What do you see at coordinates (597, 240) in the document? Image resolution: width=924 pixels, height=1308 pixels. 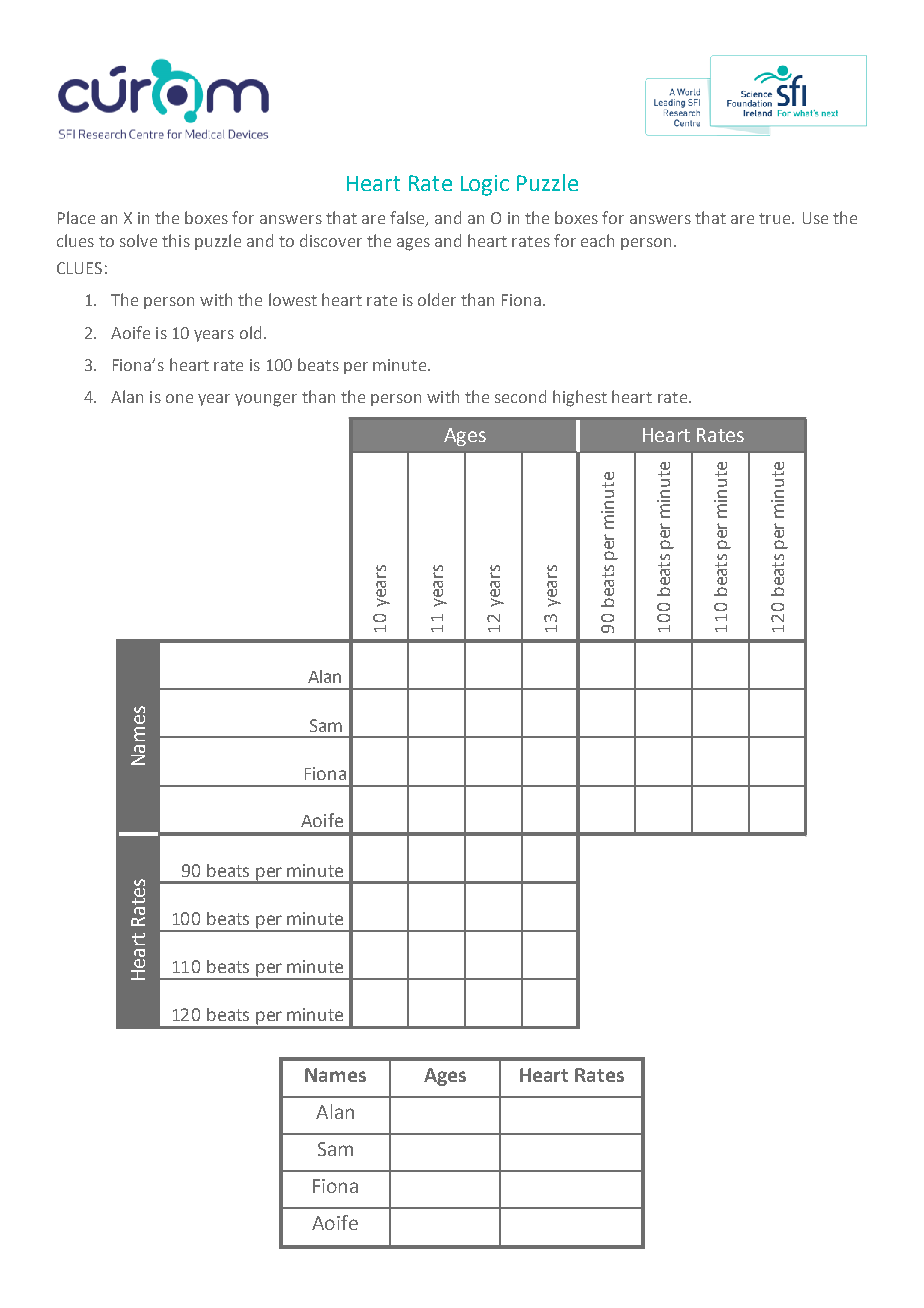 I see `each` at bounding box center [597, 240].
